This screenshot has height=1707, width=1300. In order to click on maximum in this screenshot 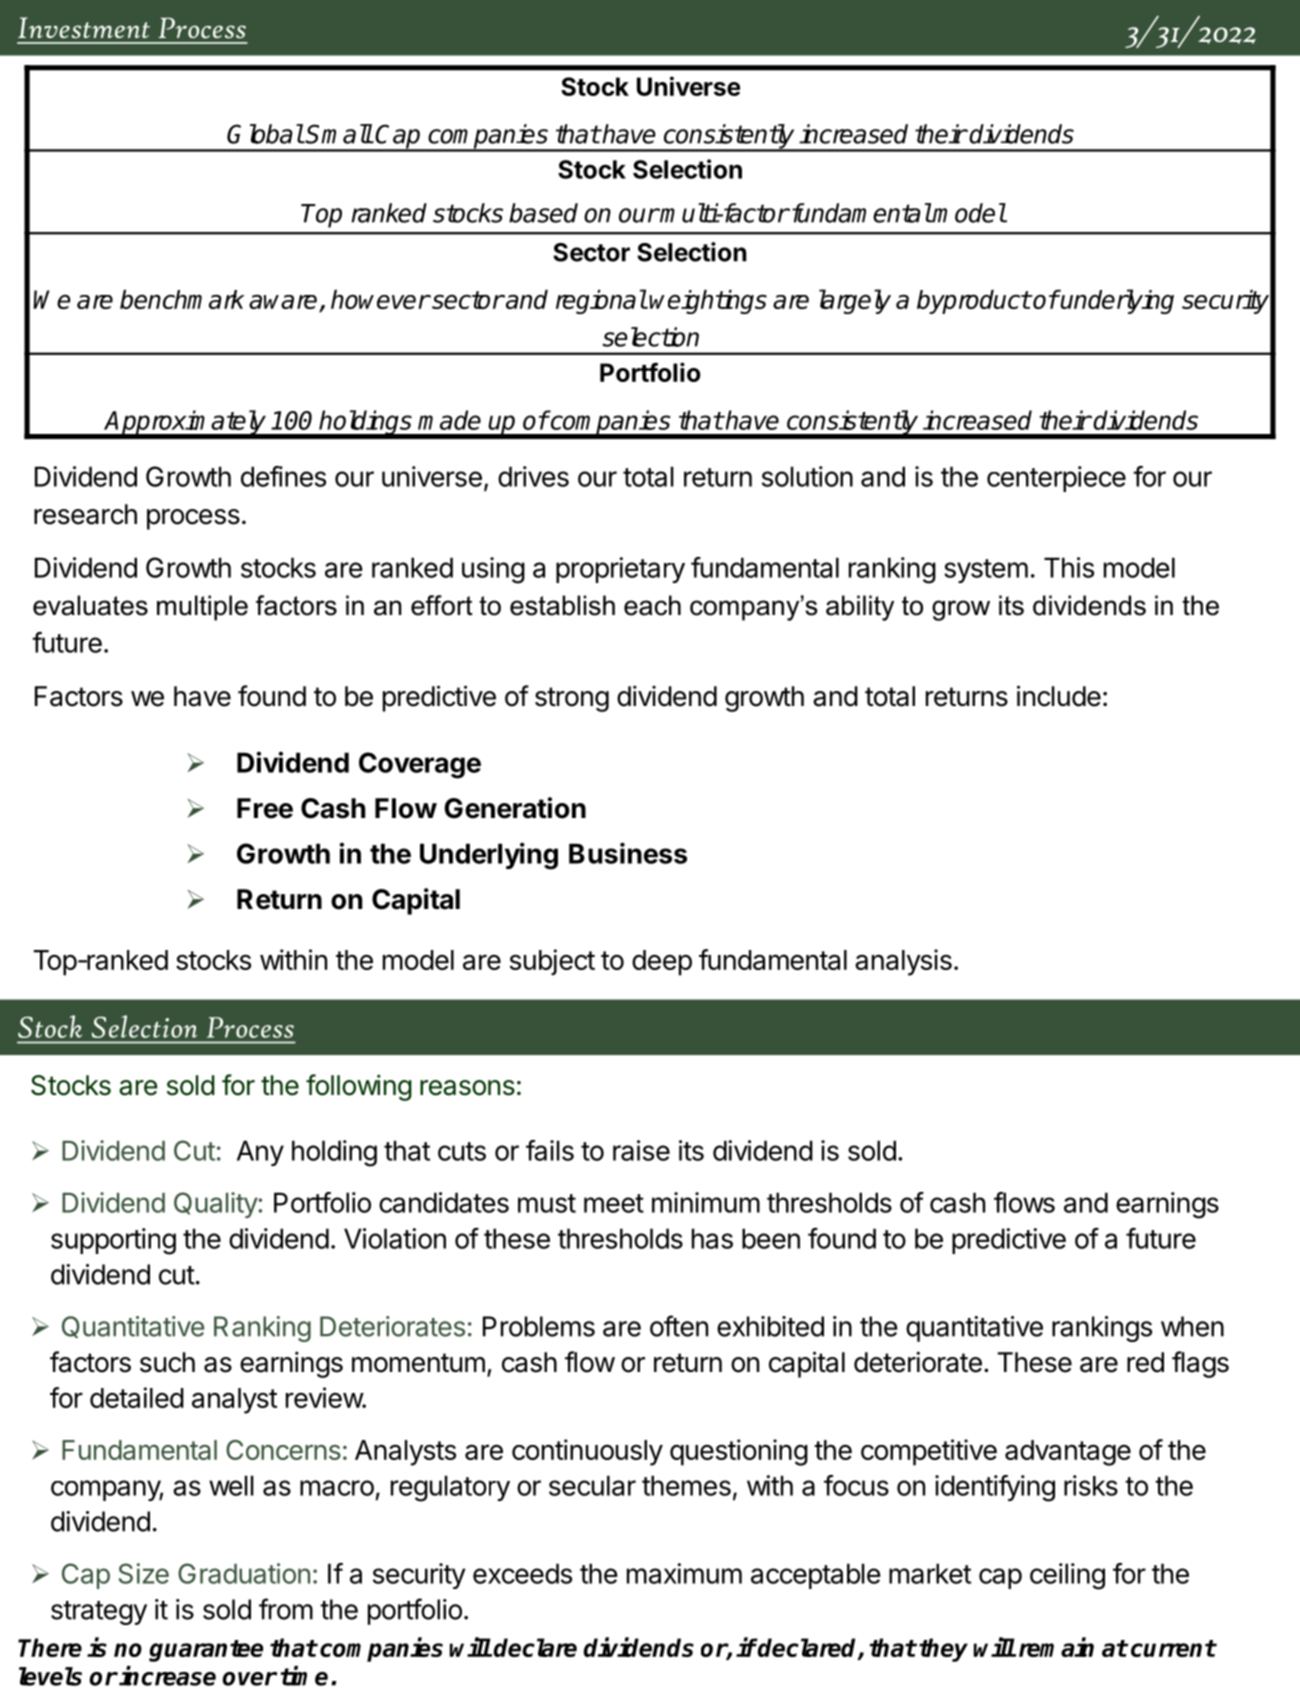, I will do `click(684, 1573)`.
